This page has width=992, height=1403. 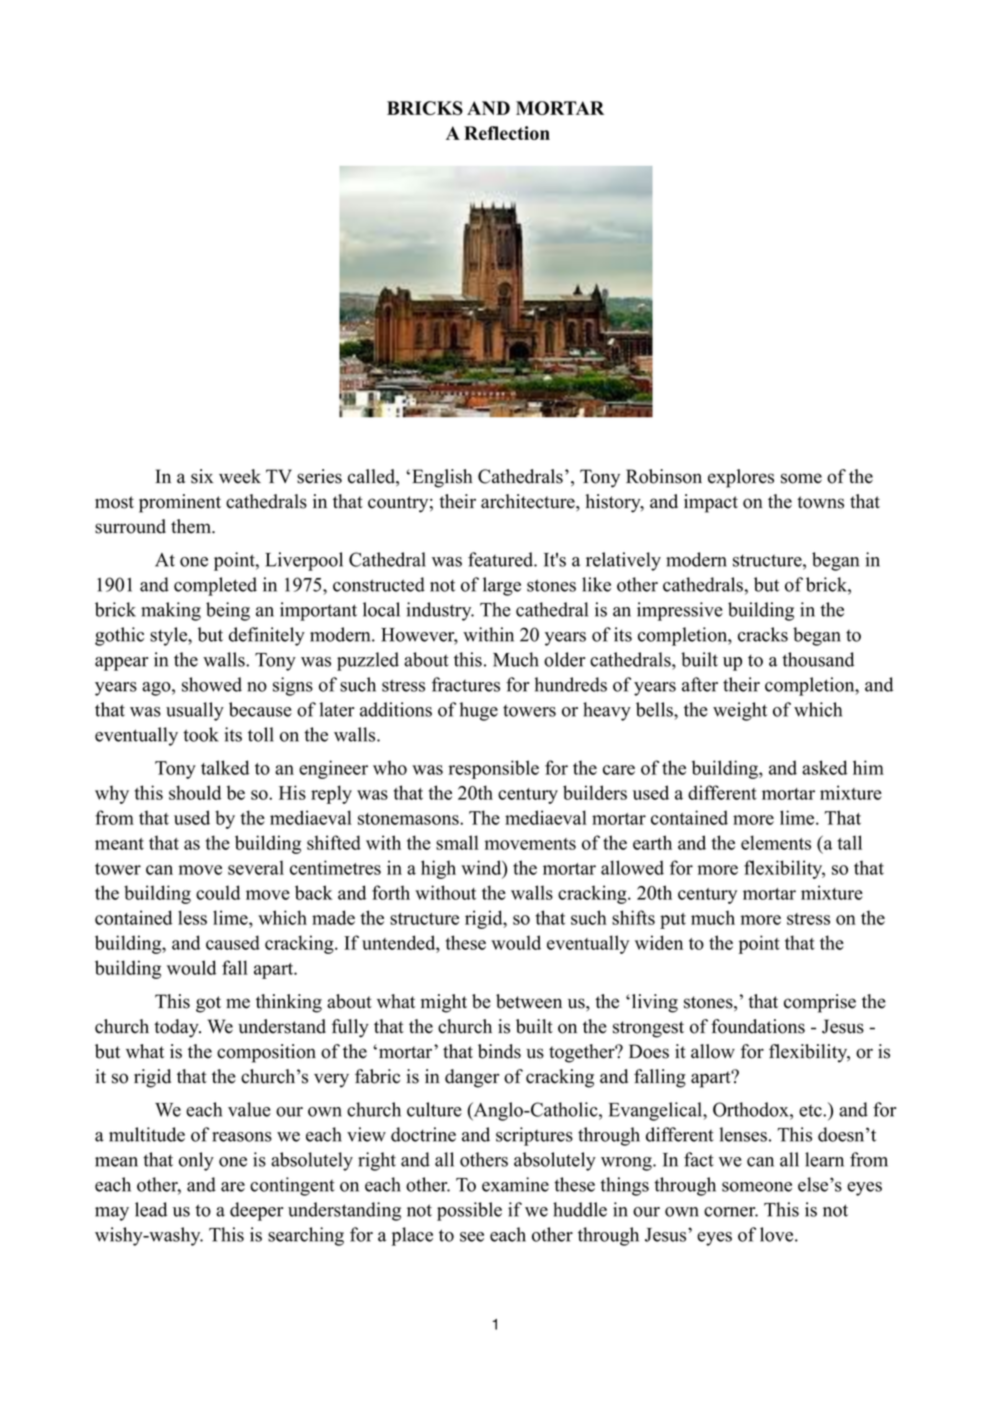 I want to click on lead, so click(x=151, y=1209).
